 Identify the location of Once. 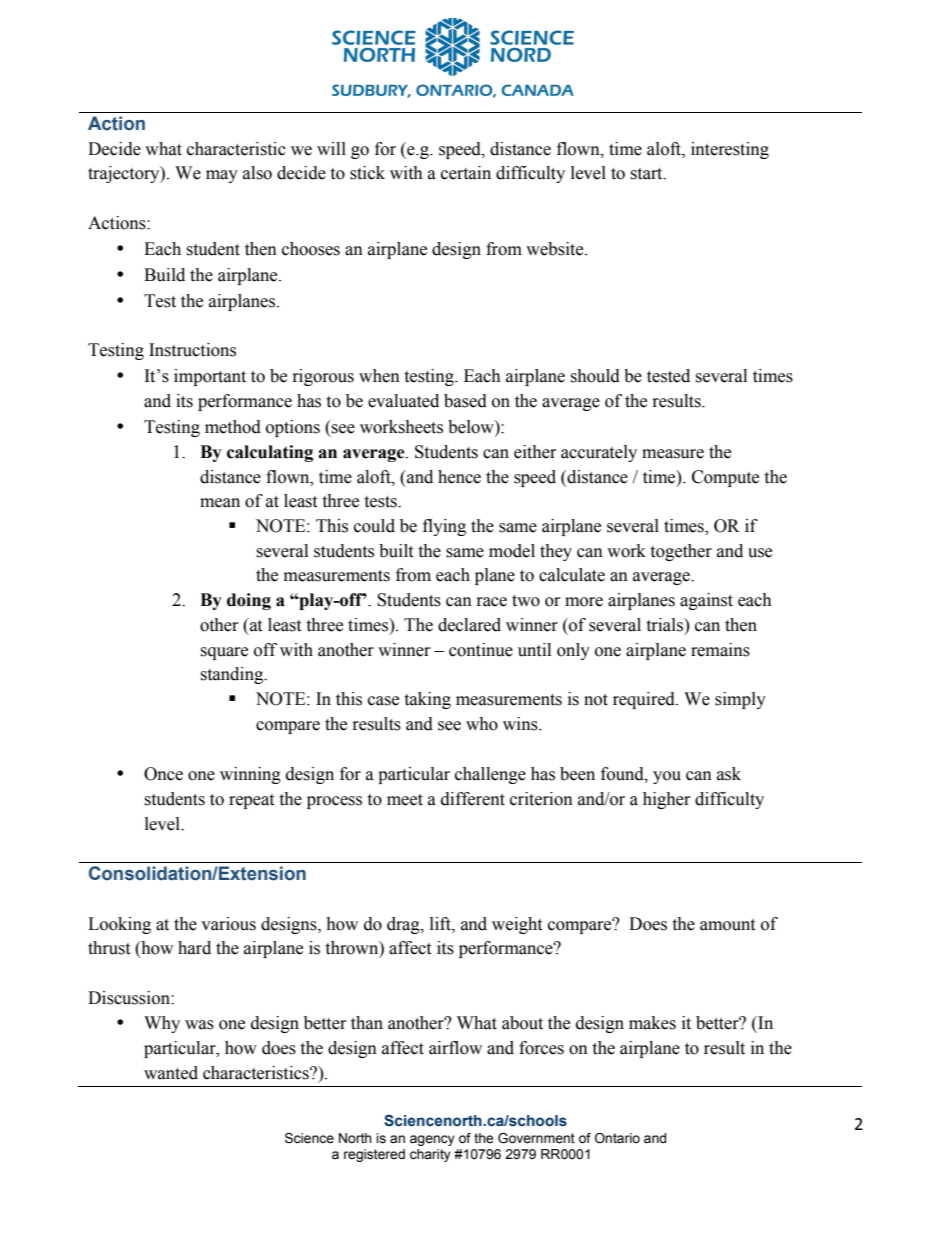
(163, 774).
